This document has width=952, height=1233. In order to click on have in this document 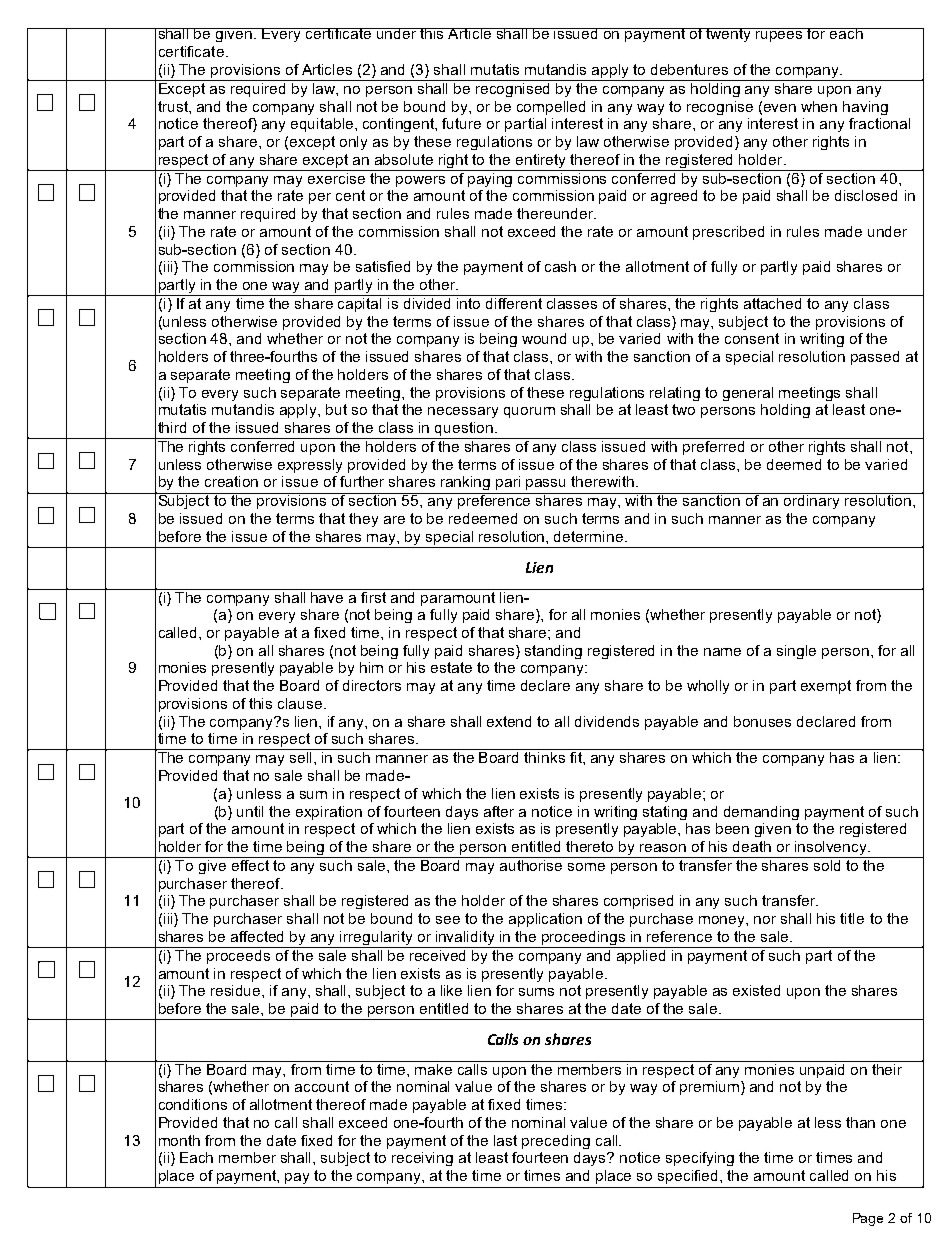, I will do `click(327, 596)`.
